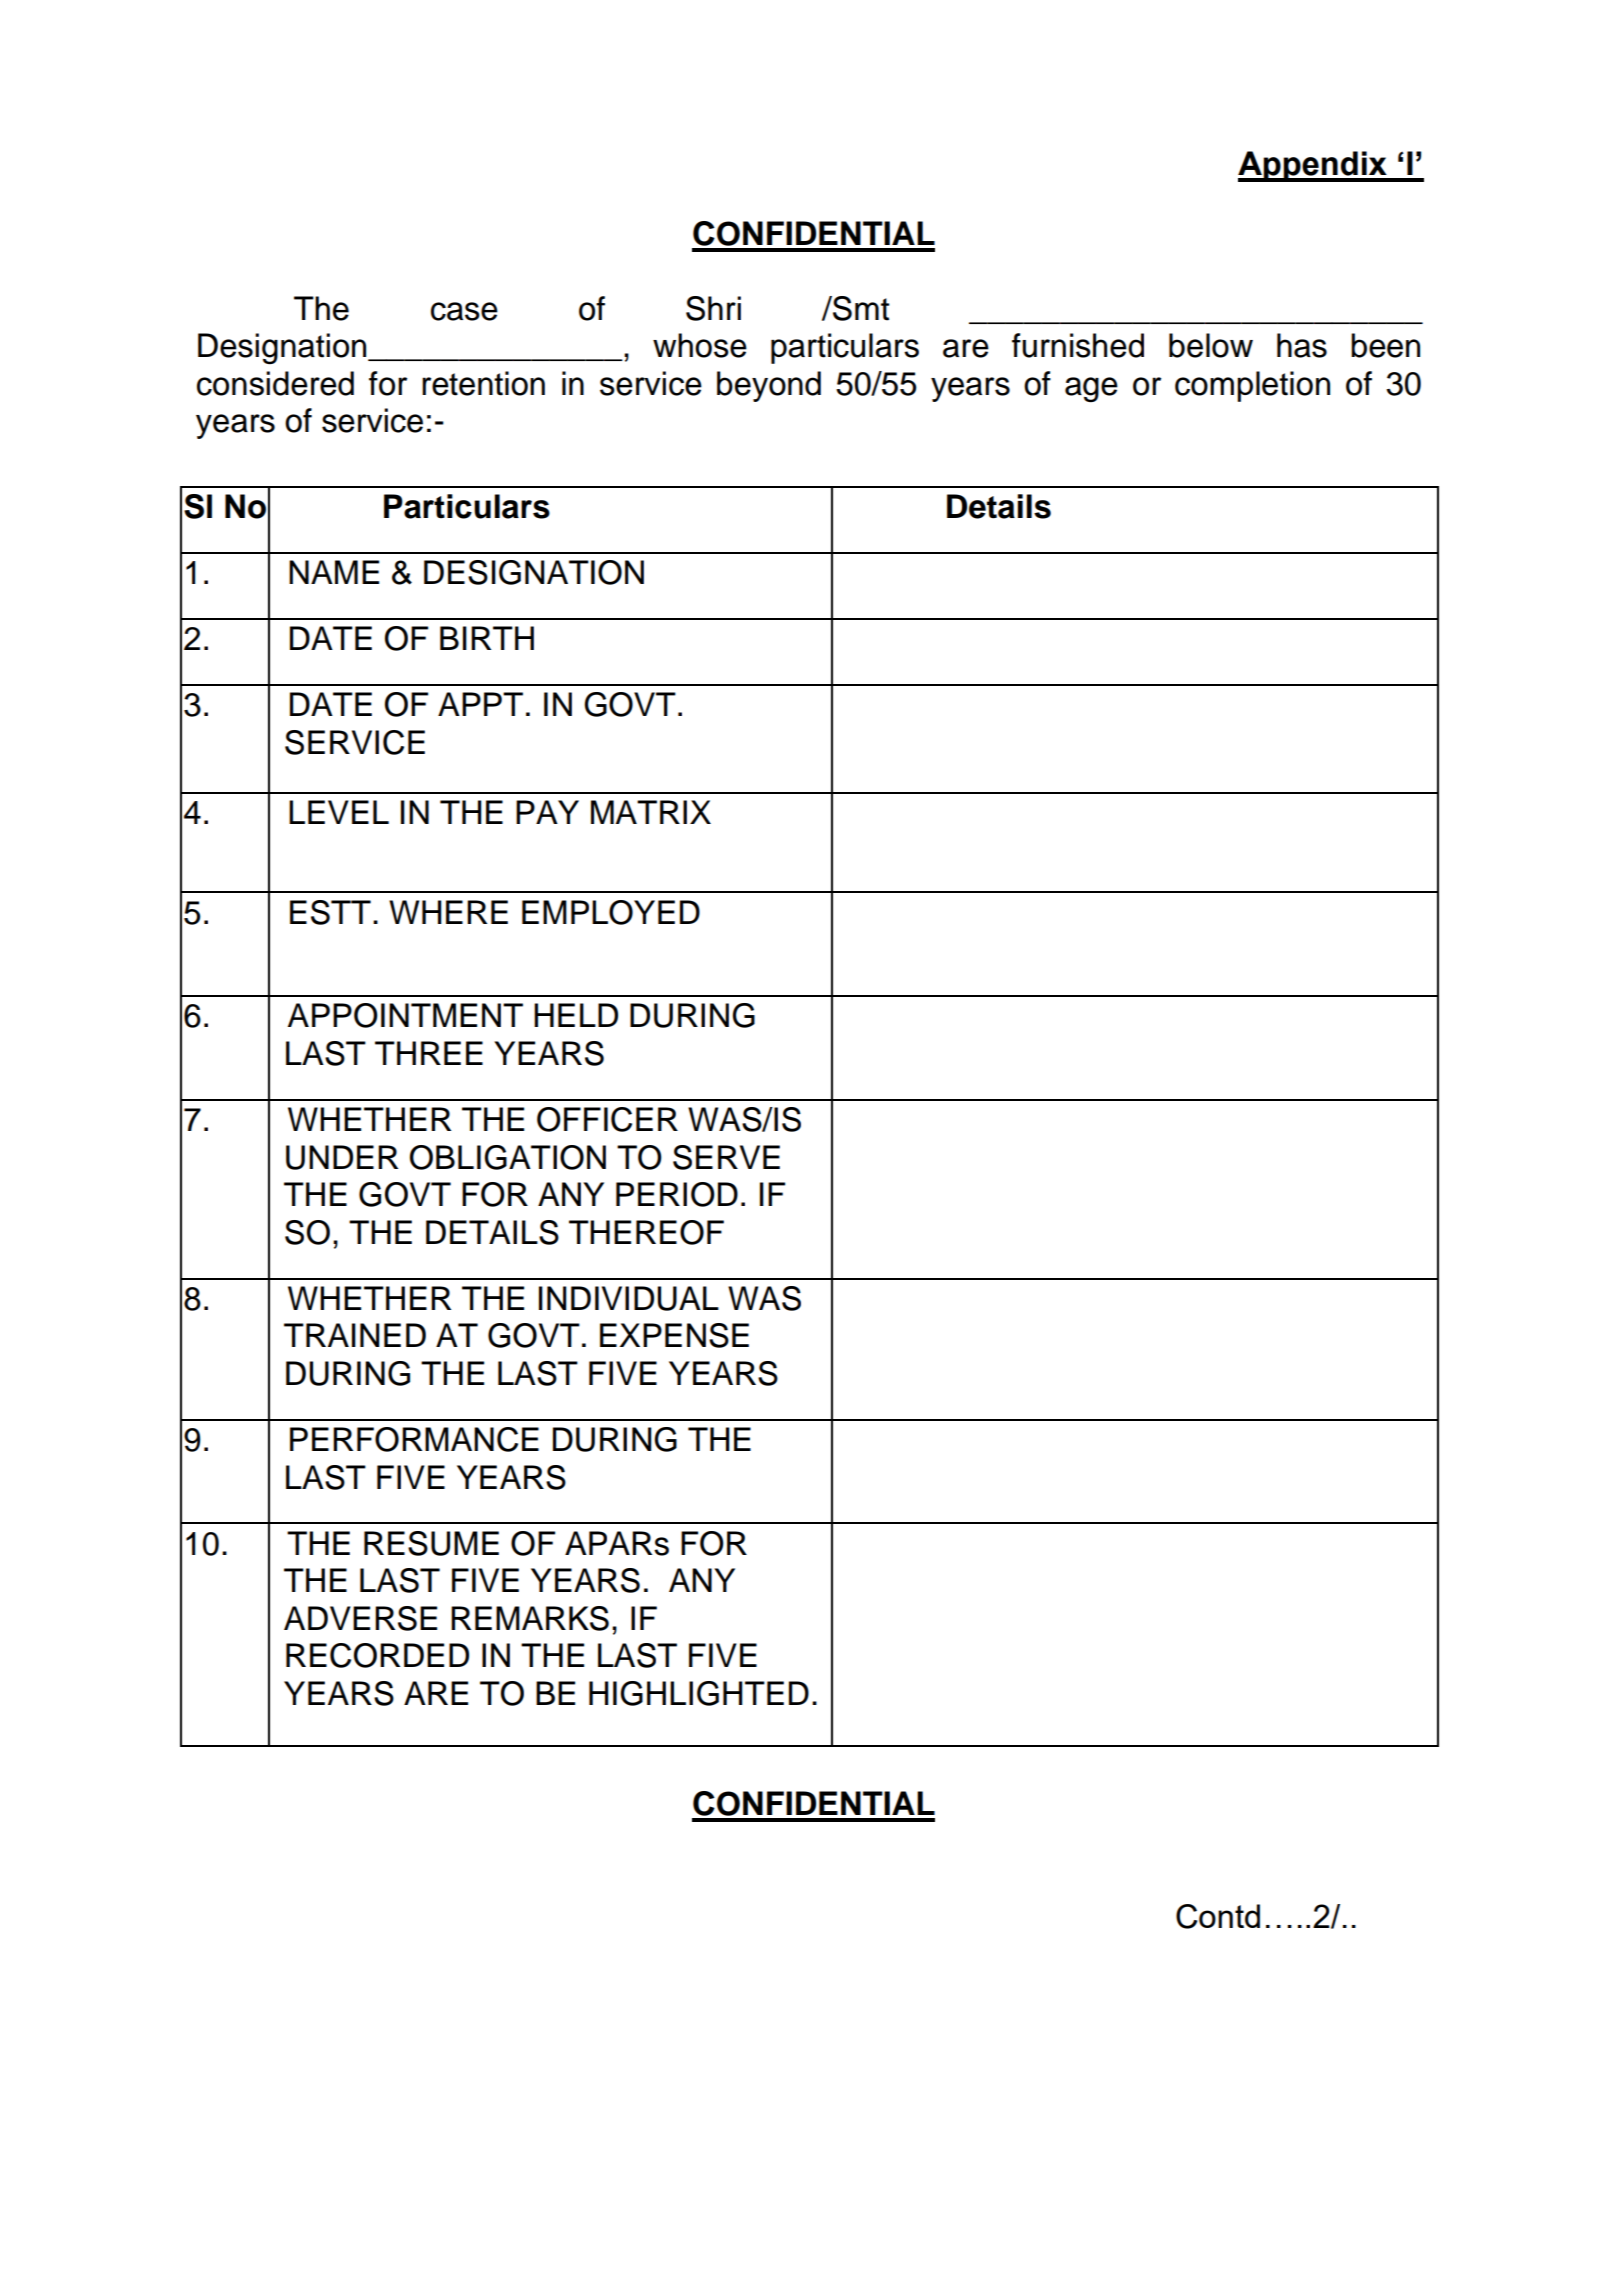 This screenshot has height=2290, width=1619. Describe the element at coordinates (769, 386) in the screenshot. I see `beyond` at that location.
